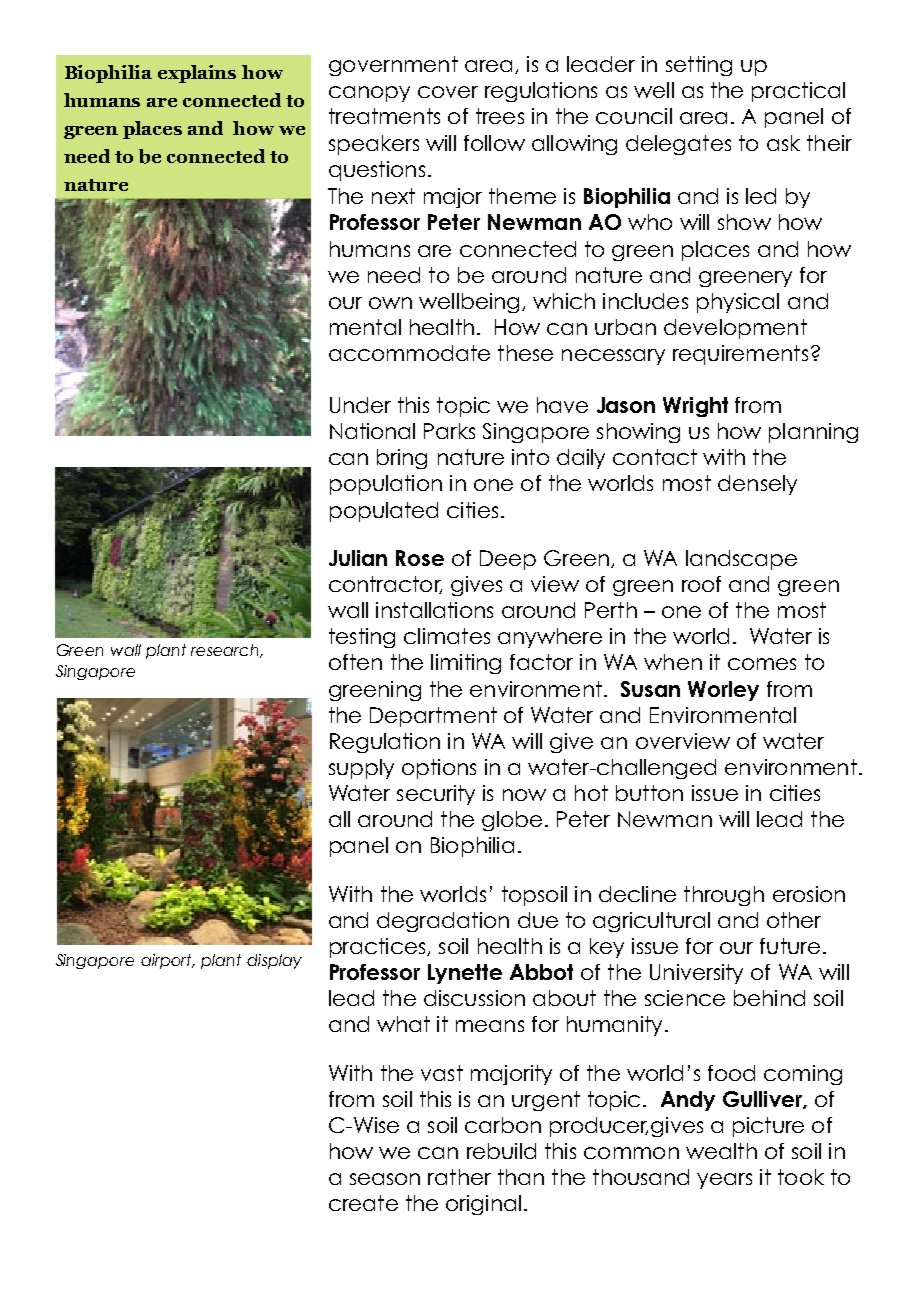 This screenshot has width=924, height=1308. What do you see at coordinates (724, 896) in the screenshot?
I see `through` at bounding box center [724, 896].
